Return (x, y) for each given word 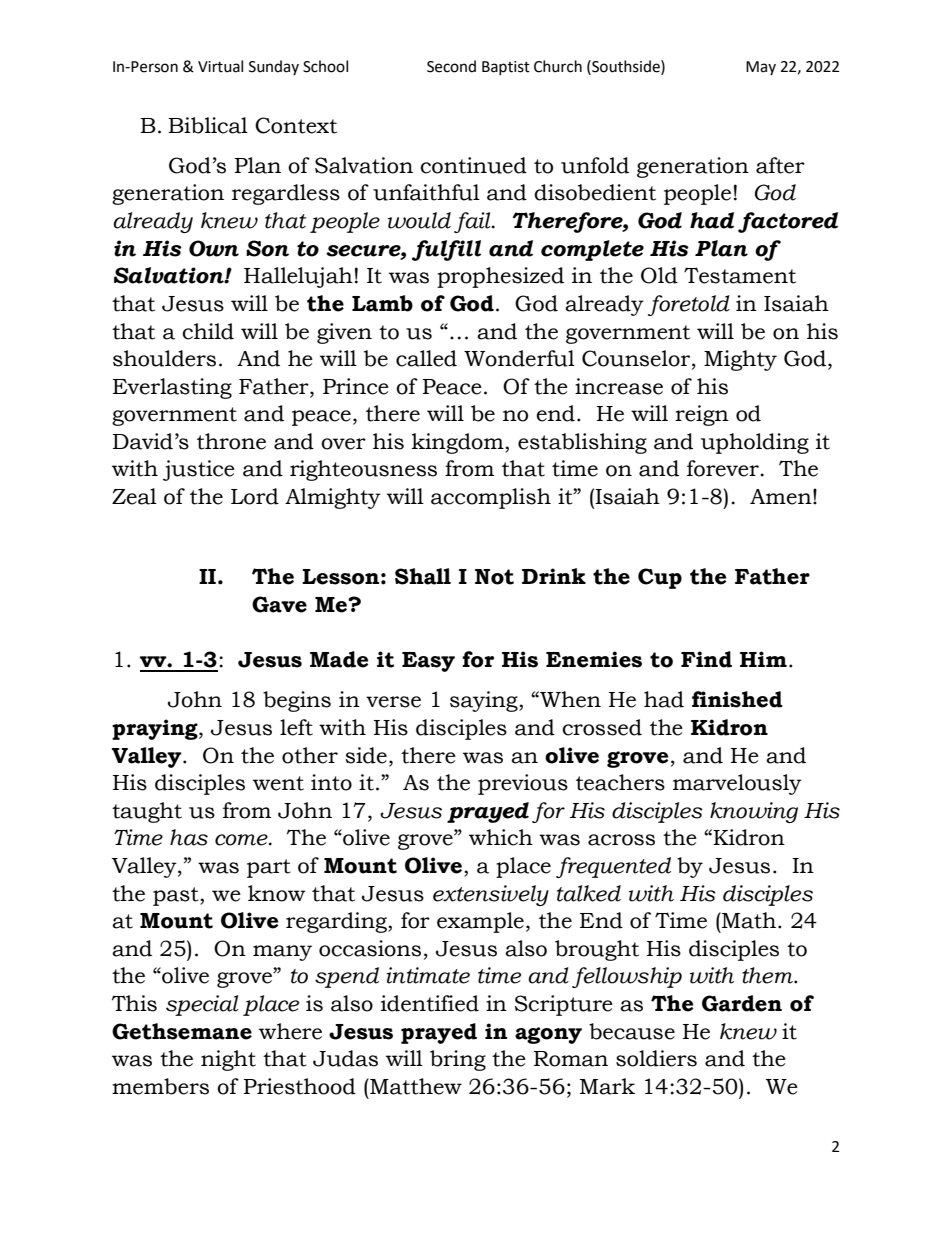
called (426, 358)
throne (231, 441)
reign (702, 415)
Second (451, 66)
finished (737, 699)
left (296, 727)
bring (458, 1060)
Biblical (208, 125)
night (228, 1060)
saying (485, 701)
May (761, 68)
